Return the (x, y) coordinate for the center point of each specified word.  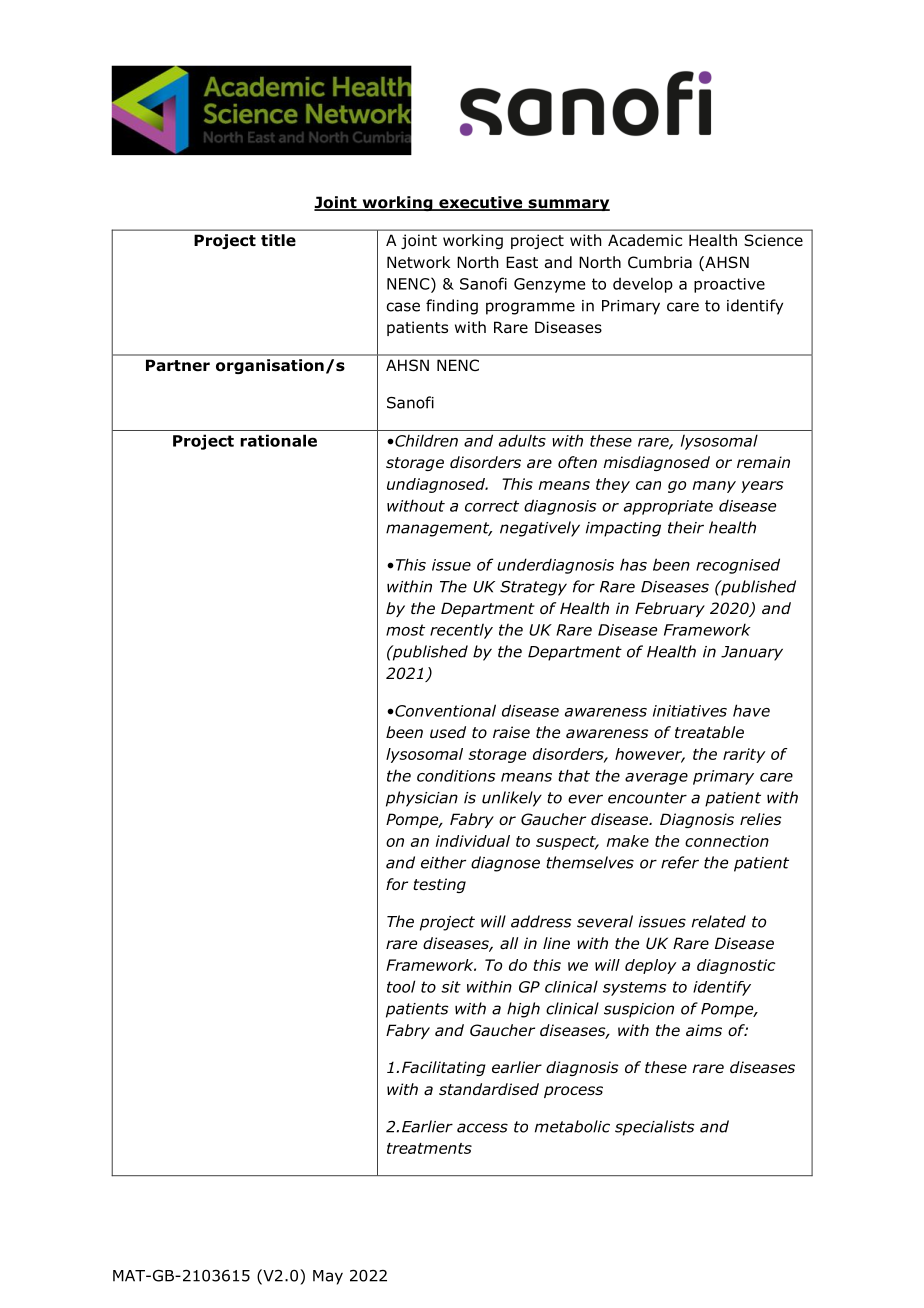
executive (481, 203)
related (719, 921)
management (439, 529)
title (278, 240)
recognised (738, 566)
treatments (429, 1148)
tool (401, 986)
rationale (278, 440)
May (328, 1277)
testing (439, 885)
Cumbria (660, 262)
